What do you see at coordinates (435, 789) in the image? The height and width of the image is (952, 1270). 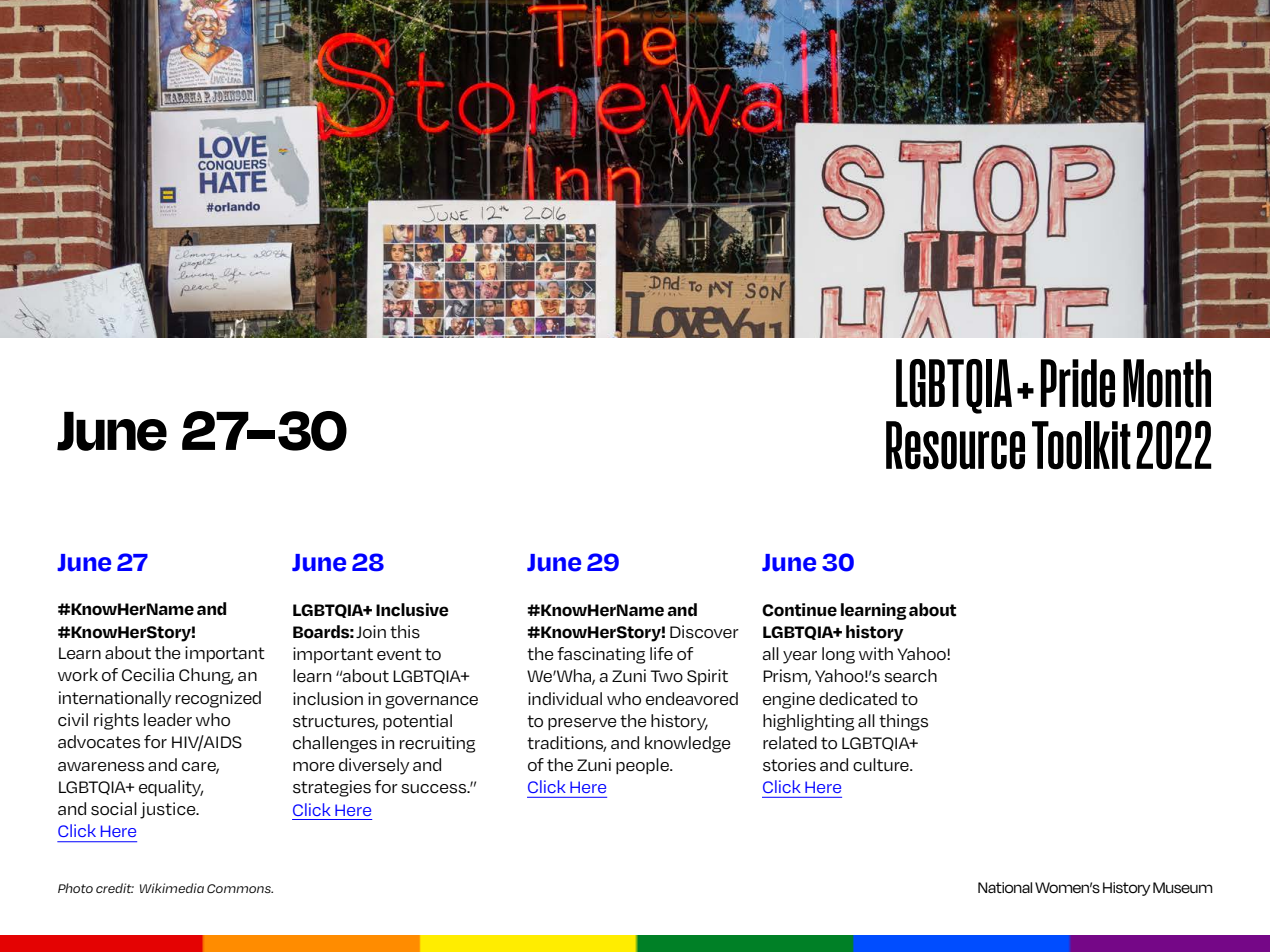 I see `success` at bounding box center [435, 789].
